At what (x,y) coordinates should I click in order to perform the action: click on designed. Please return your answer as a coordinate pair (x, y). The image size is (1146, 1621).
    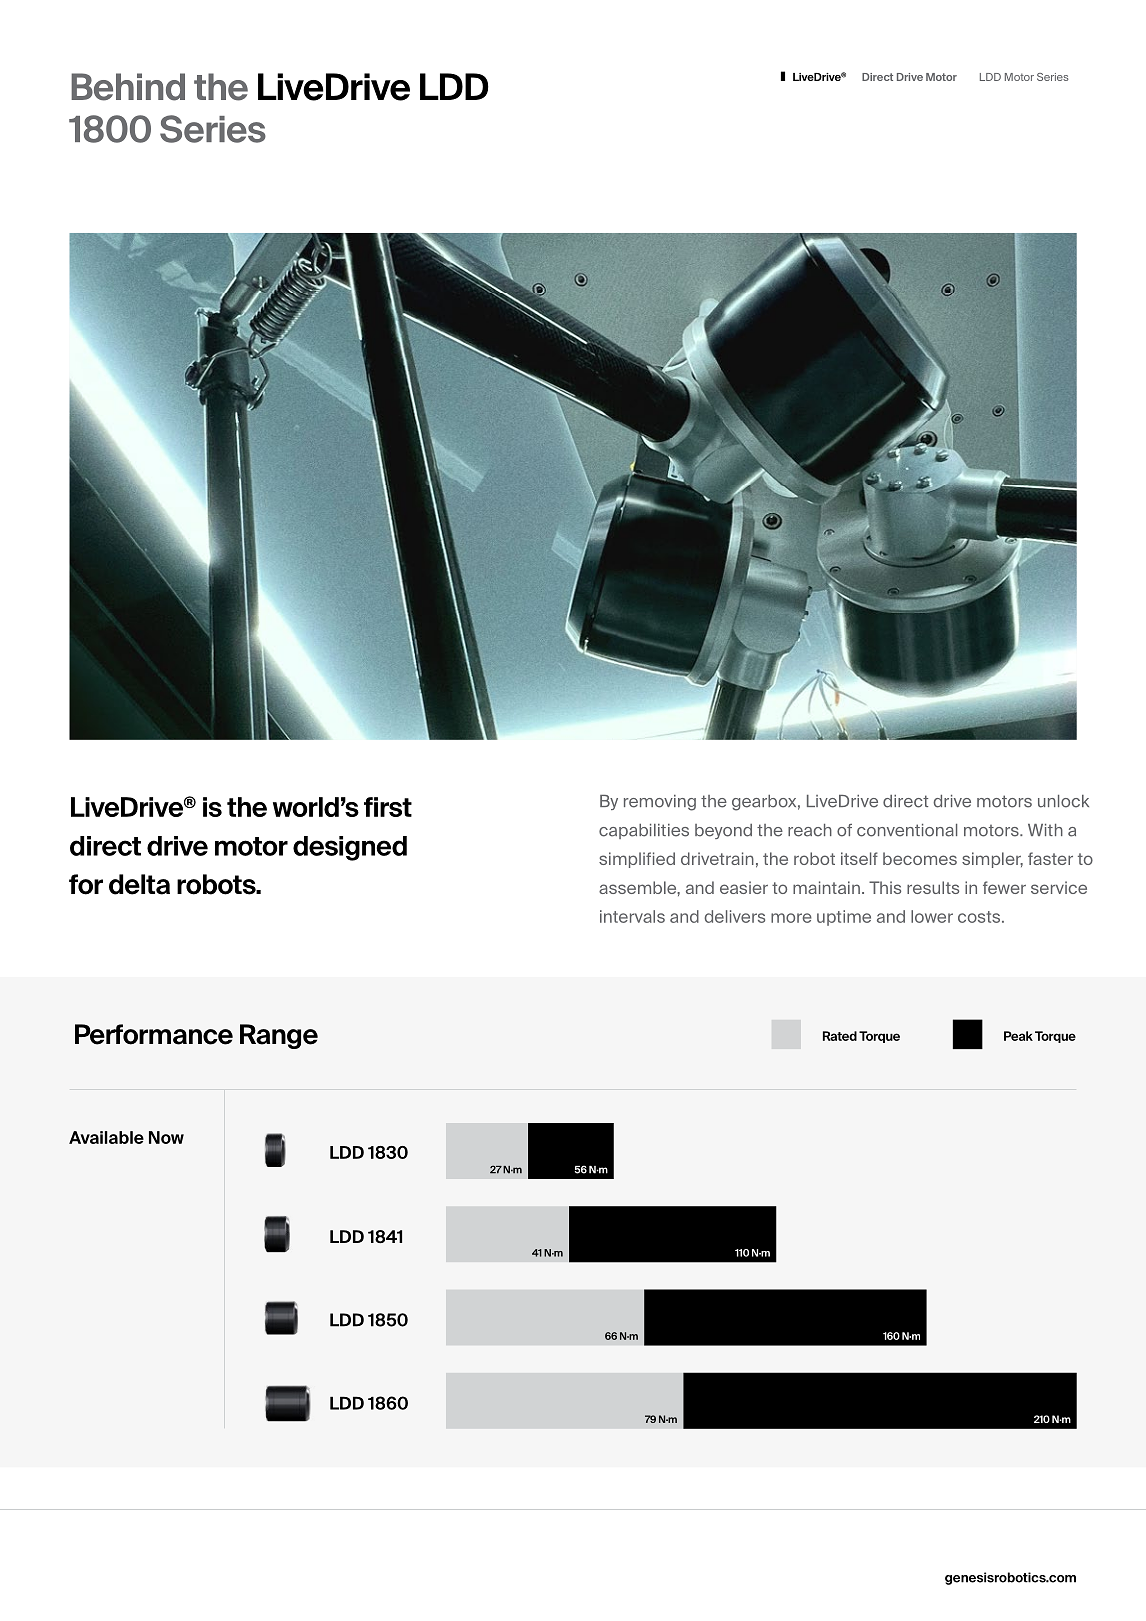
    Looking at the image, I should click on (350, 848).
